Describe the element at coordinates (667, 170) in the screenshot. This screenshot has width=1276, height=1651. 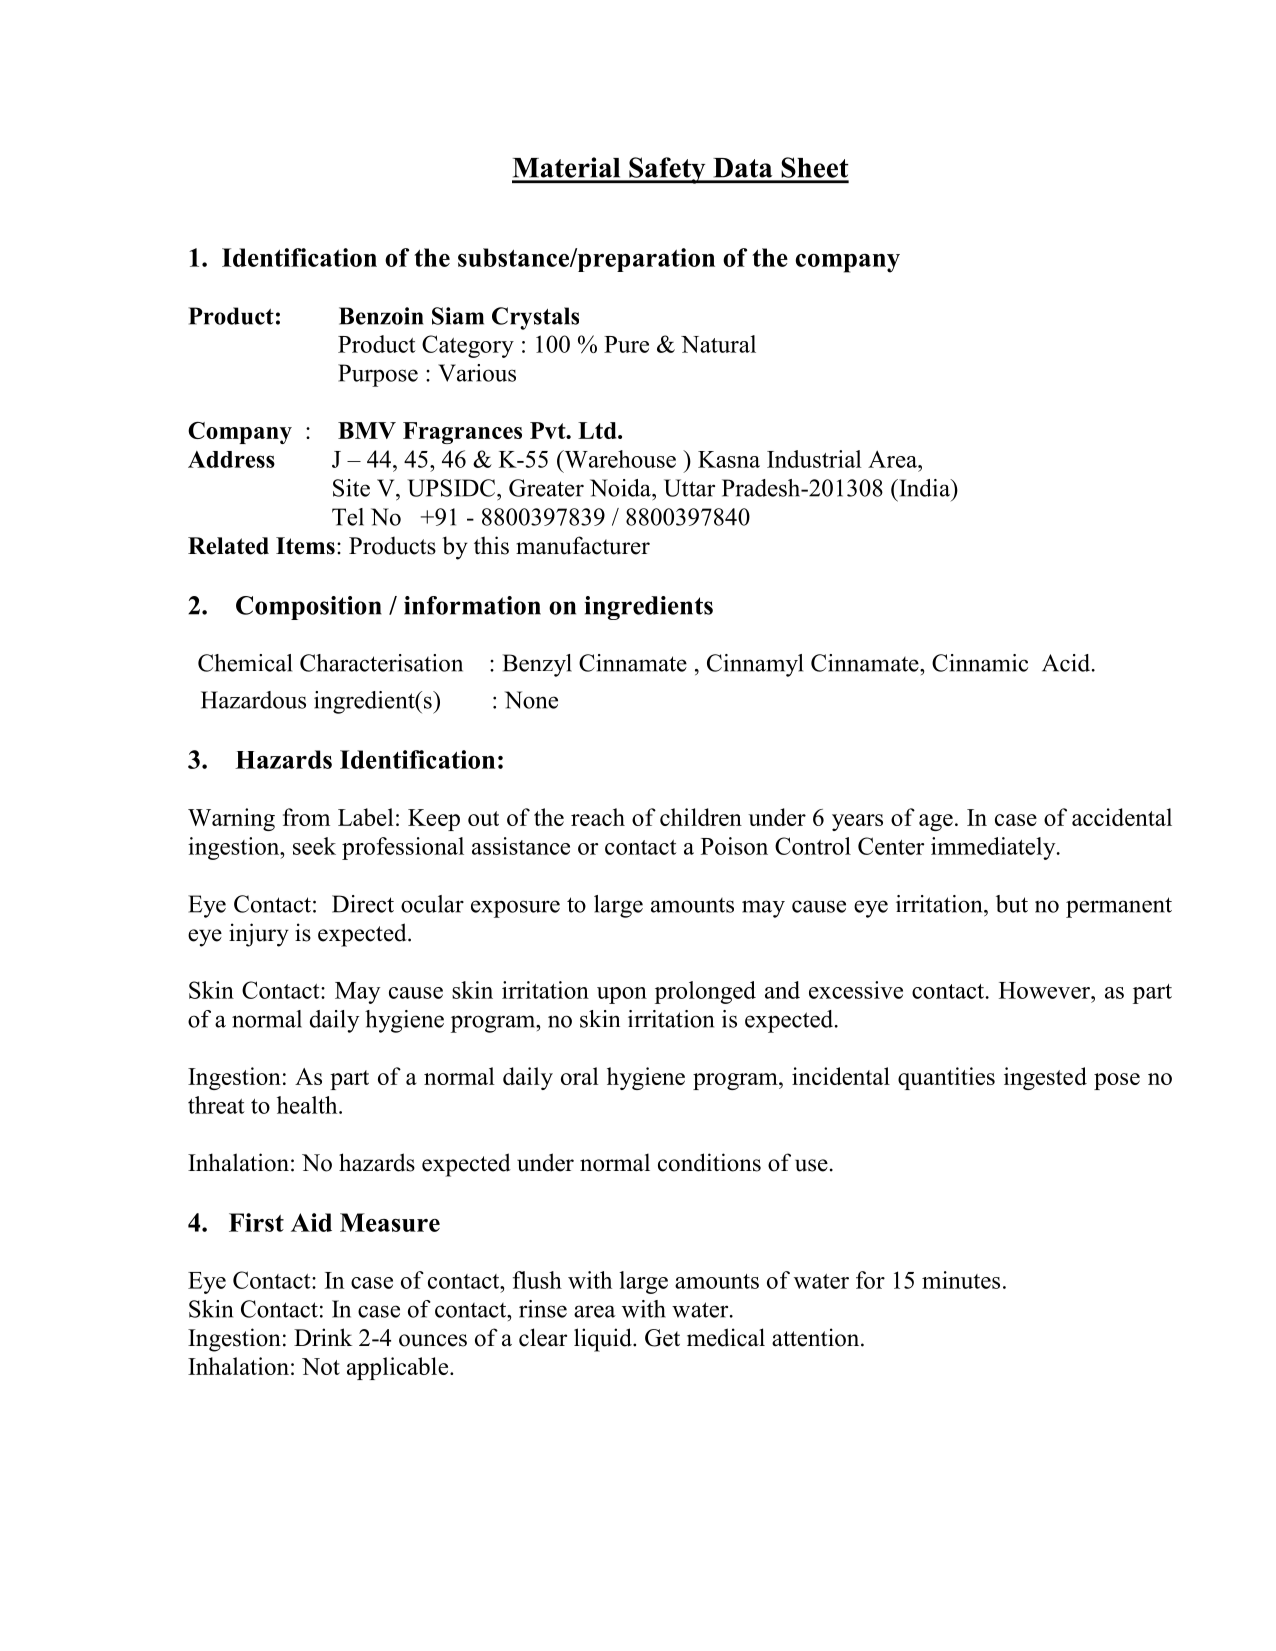
I see `Safety` at that location.
